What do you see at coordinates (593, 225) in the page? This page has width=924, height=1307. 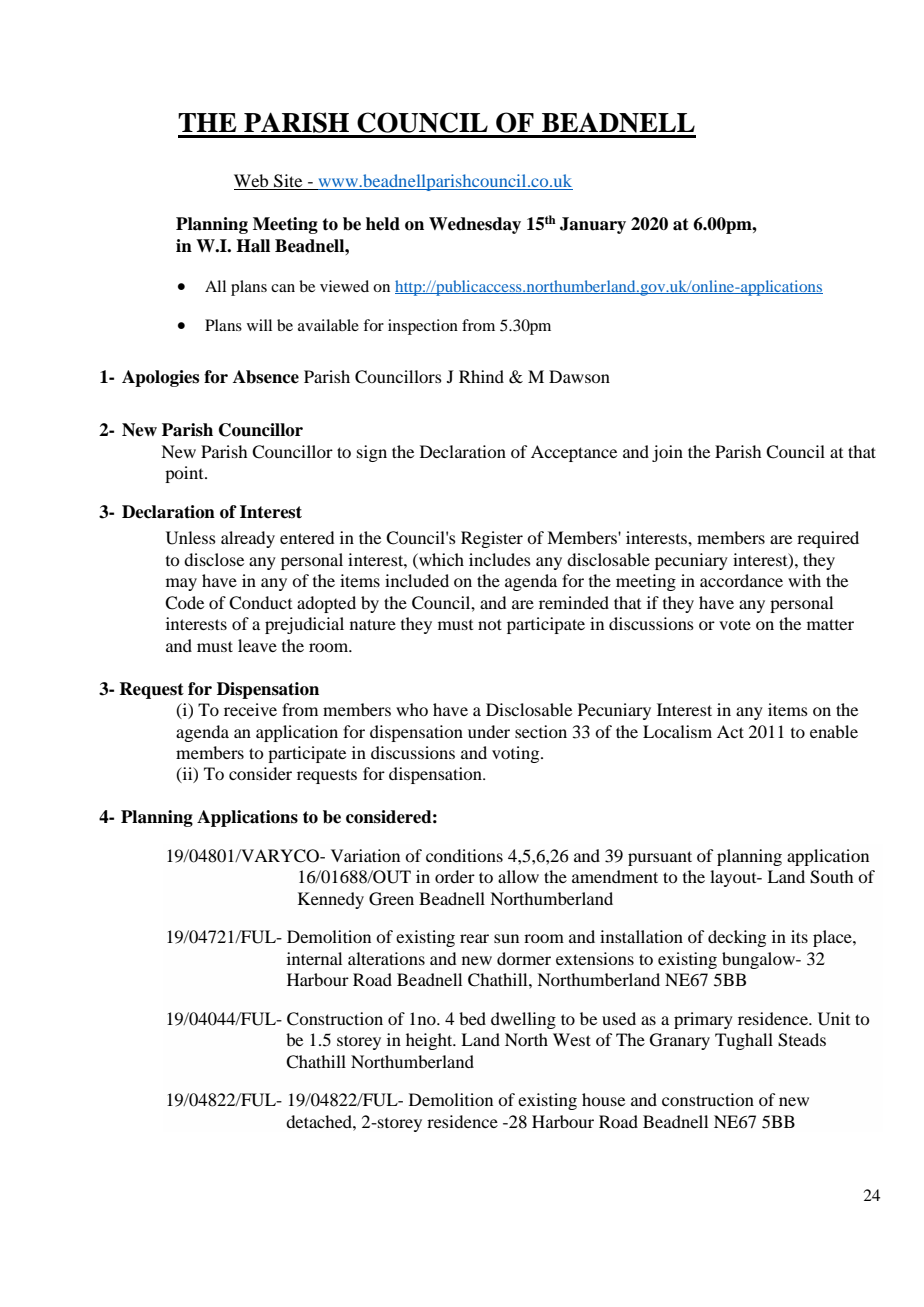 I see `January` at bounding box center [593, 225].
